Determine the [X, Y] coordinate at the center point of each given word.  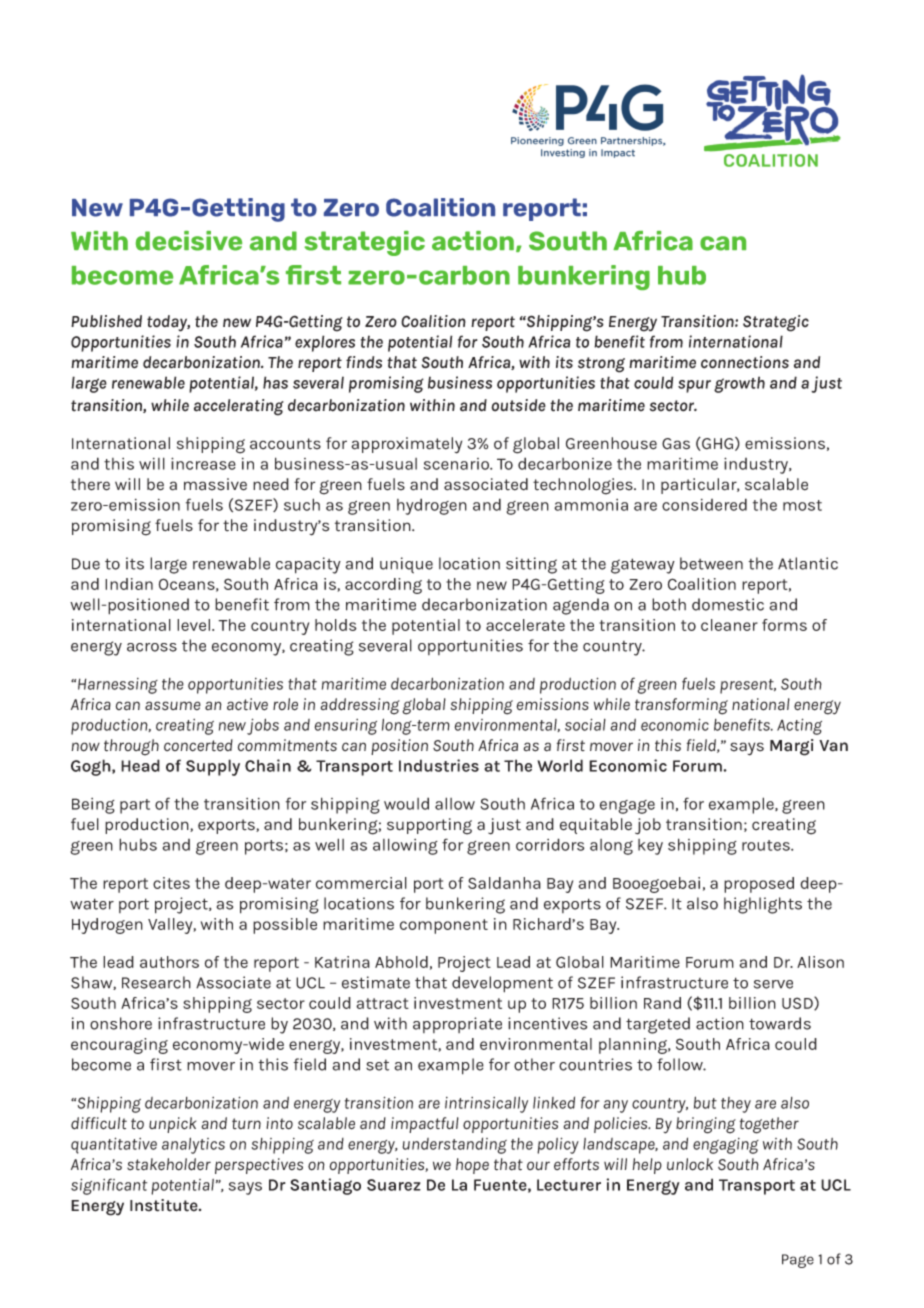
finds [364, 362]
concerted [198, 745]
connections [745, 362]
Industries [439, 765]
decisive [189, 241]
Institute [165, 1205]
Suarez [394, 1185]
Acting [799, 726]
